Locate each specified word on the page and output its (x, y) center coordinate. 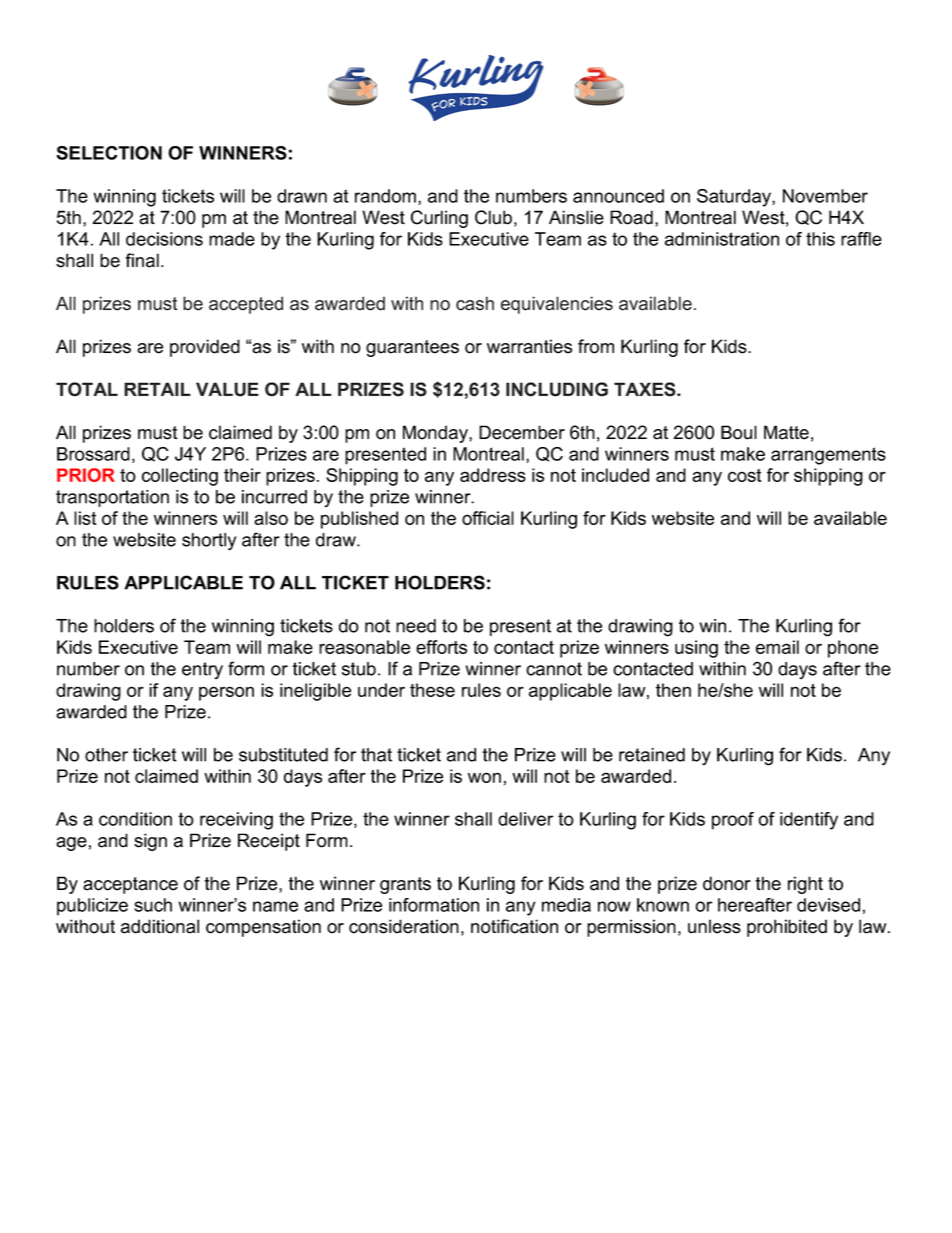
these (432, 690)
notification (514, 926)
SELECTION (109, 153)
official (488, 518)
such (153, 905)
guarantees (412, 348)
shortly (209, 542)
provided (205, 348)
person (226, 693)
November (825, 196)
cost (745, 475)
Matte (786, 432)
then (673, 690)
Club (493, 217)
